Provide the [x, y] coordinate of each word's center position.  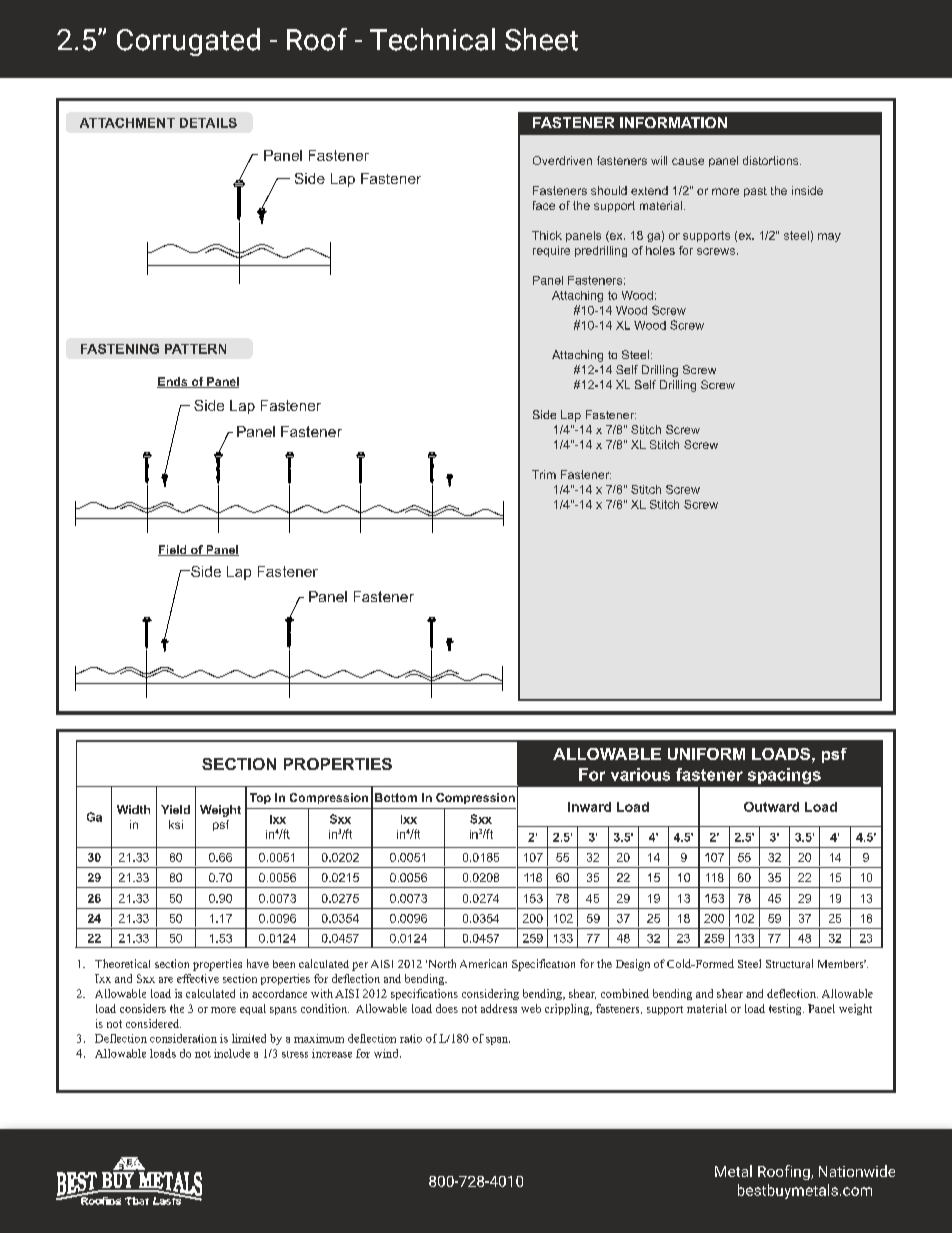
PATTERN [195, 349]
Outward [771, 807]
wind [387, 1053]
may [829, 237]
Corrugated [188, 42]
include [232, 1053]
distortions [772, 160]
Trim [544, 474]
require [551, 251]
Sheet [541, 39]
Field [173, 550]
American [483, 963]
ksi [176, 824]
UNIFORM [706, 754]
